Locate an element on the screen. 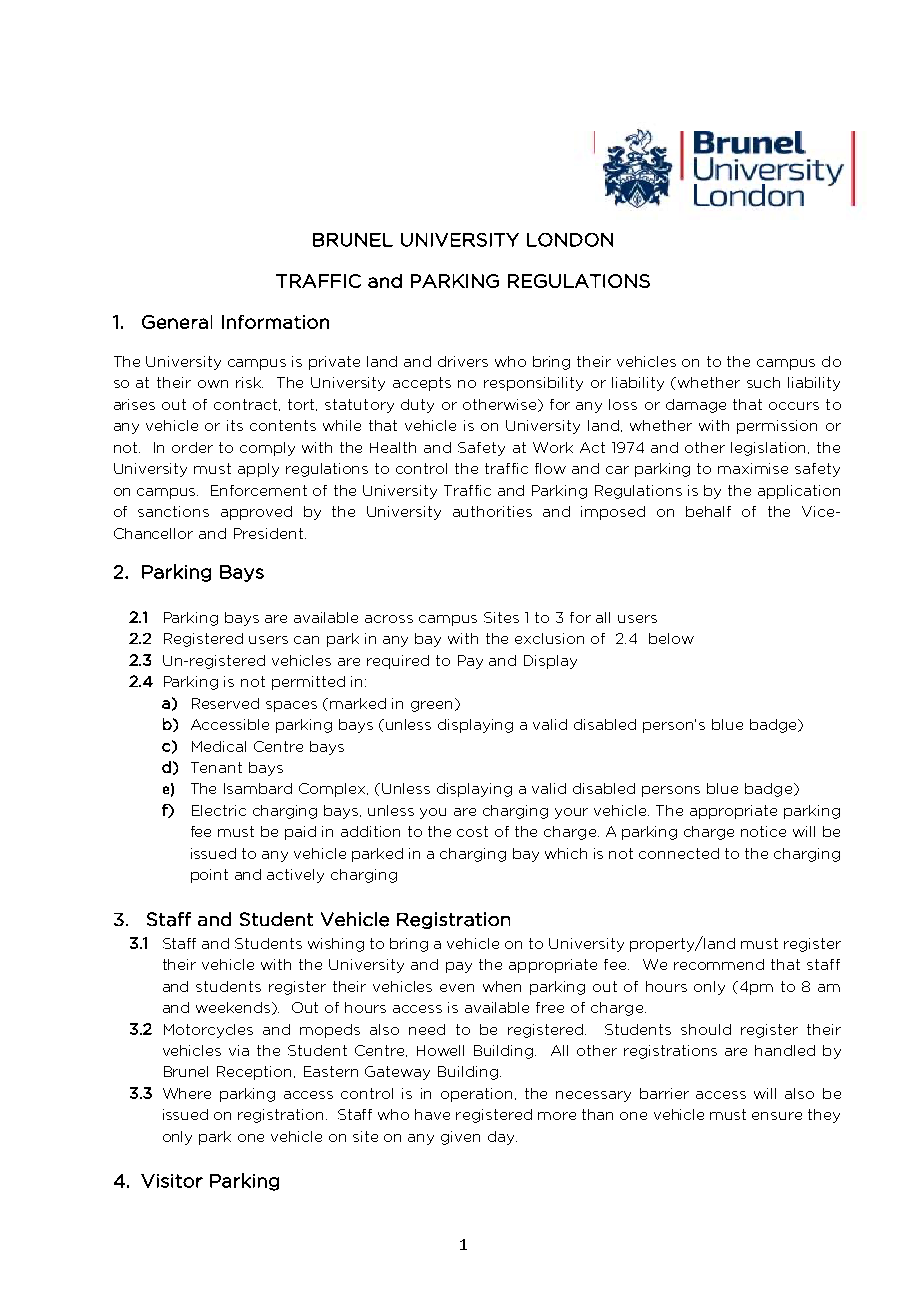 The height and width of the screenshot is (1308, 924). authorities is located at coordinates (492, 511).
